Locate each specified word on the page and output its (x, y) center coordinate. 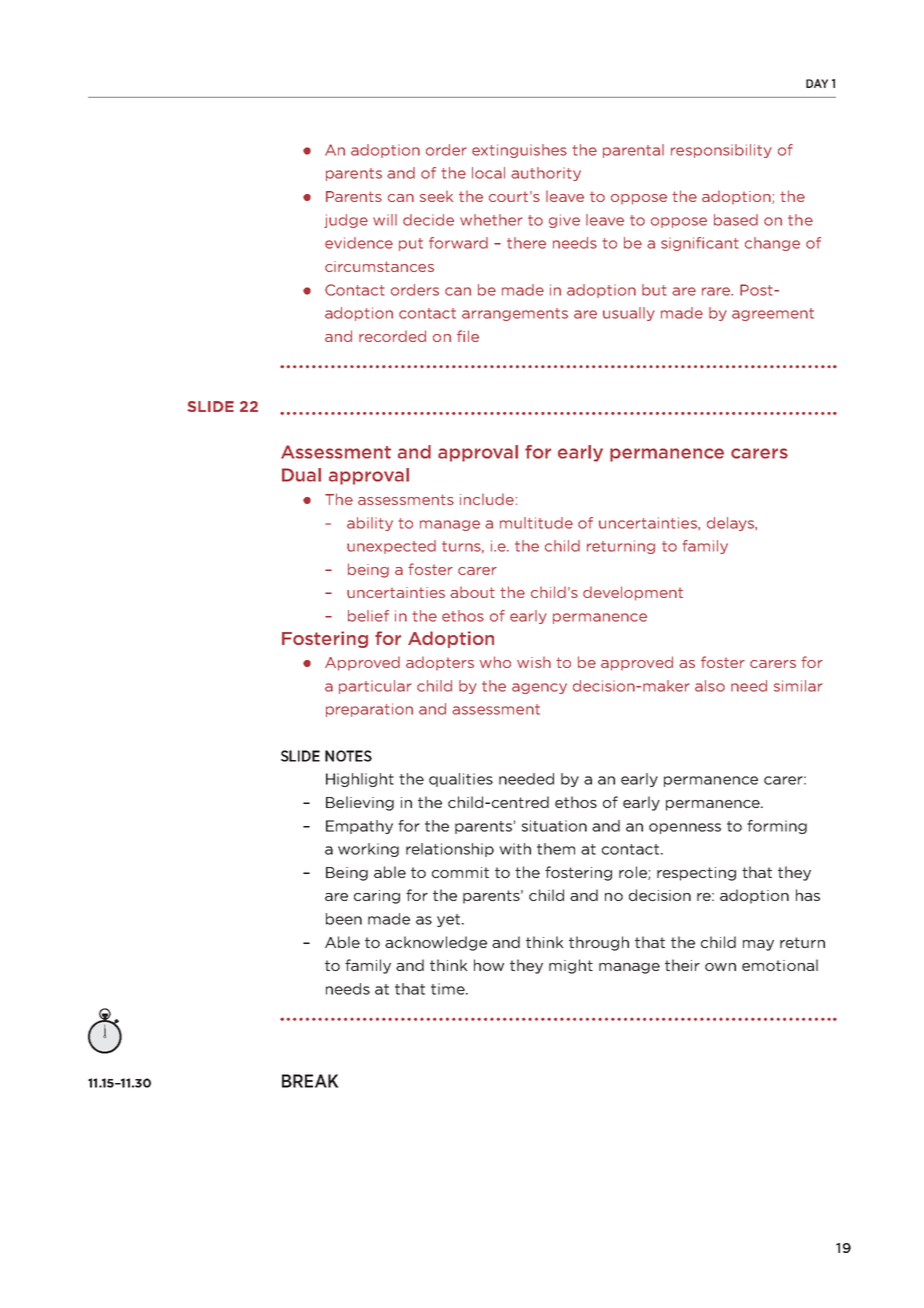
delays (731, 524)
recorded (392, 336)
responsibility (721, 151)
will (385, 220)
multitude (536, 523)
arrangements (515, 314)
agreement (773, 314)
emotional (780, 965)
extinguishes (519, 151)
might (571, 966)
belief (368, 616)
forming (777, 827)
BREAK (310, 1081)
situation (554, 826)
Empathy (359, 827)
